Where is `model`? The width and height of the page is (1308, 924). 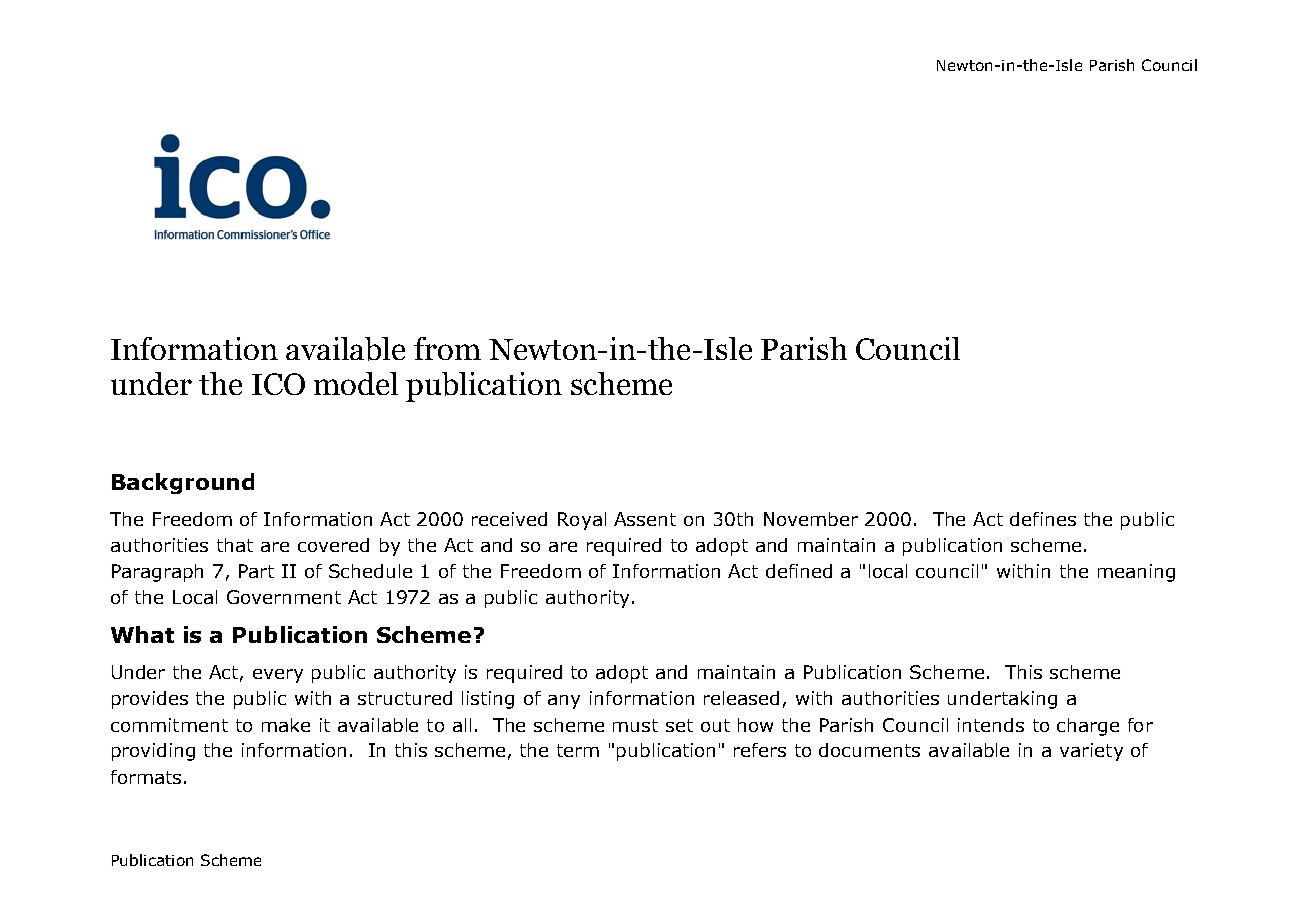
model is located at coordinates (356, 383).
